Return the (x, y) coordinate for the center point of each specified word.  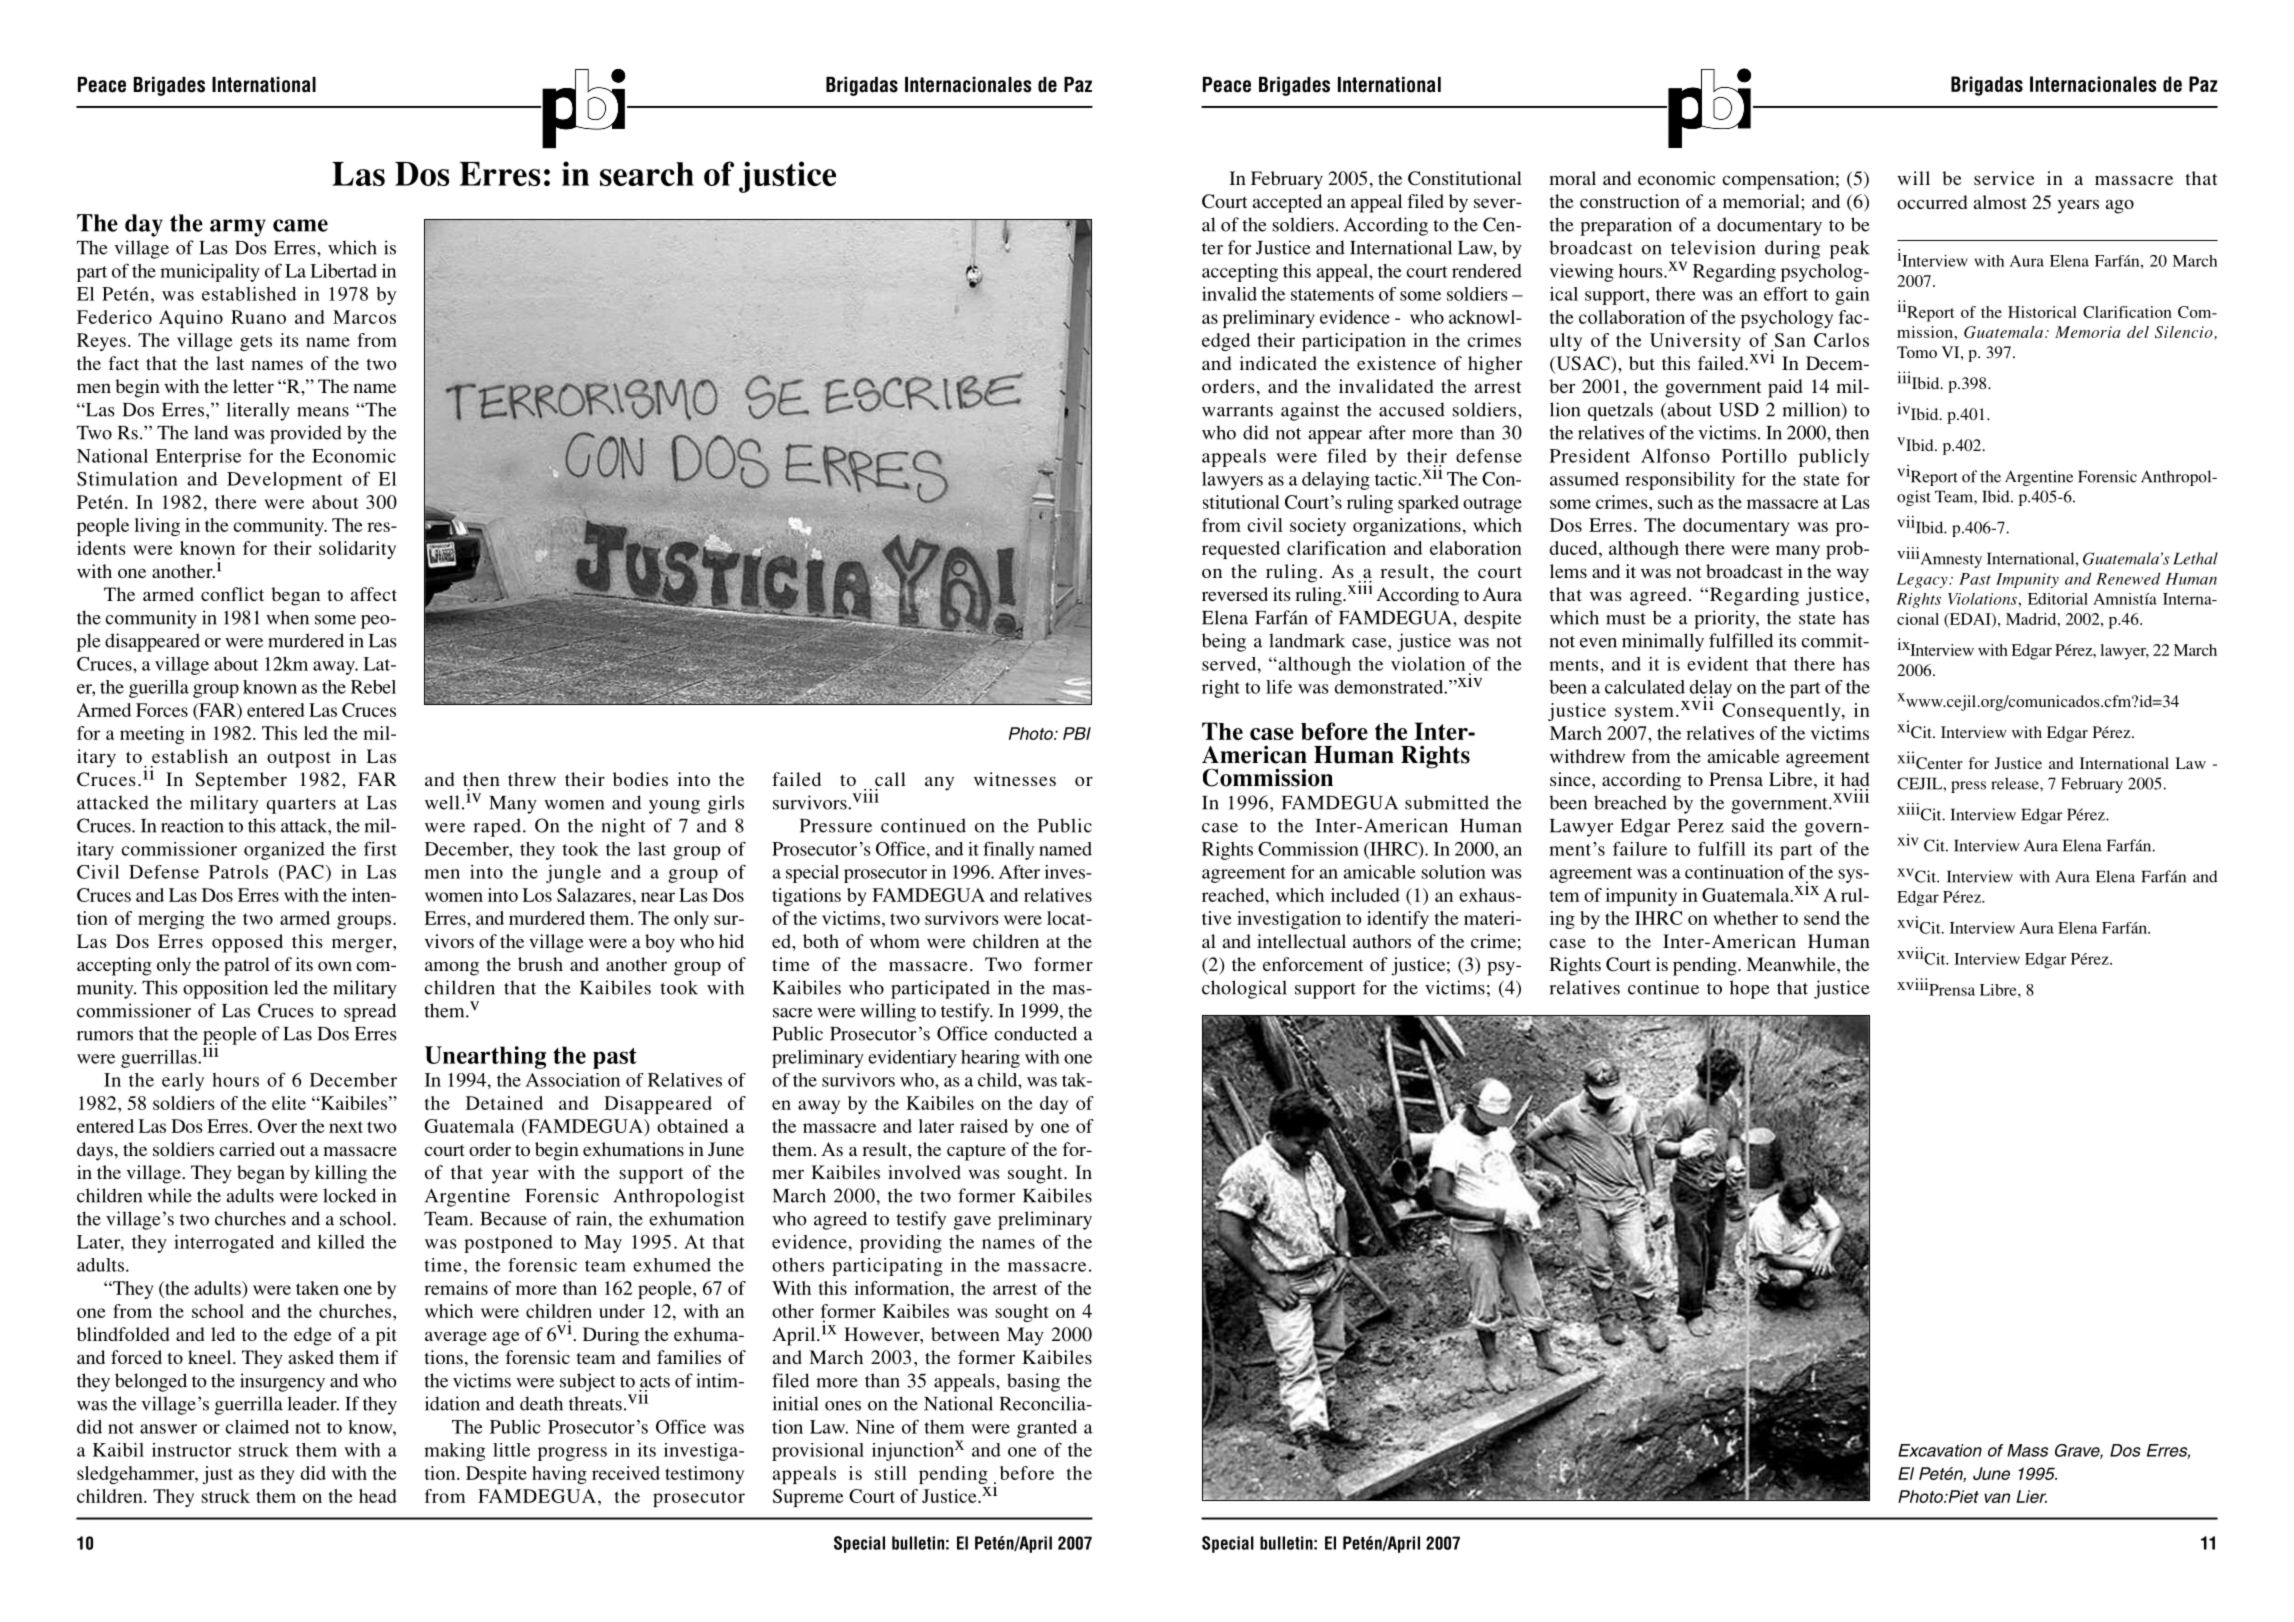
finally (1008, 850)
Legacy (1923, 580)
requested (1241, 550)
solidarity (357, 550)
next (346, 1127)
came (300, 225)
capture (976, 1152)
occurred (1932, 202)
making (454, 1452)
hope (1750, 989)
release (2016, 783)
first (380, 848)
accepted (1287, 203)
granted (1047, 1429)
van (1997, 1498)
